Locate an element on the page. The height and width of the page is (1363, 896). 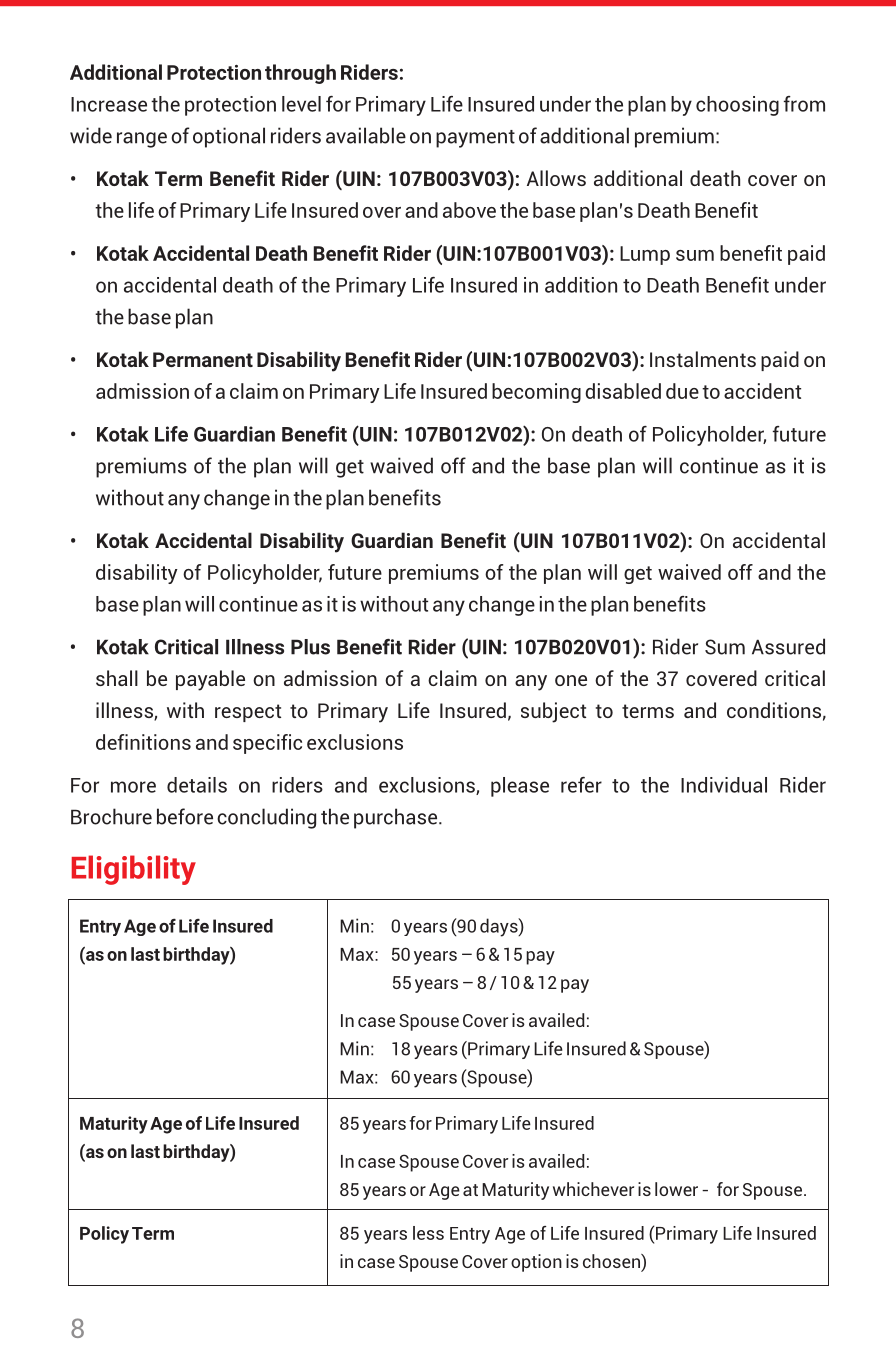
whichever is located at coordinates (593, 1189).
